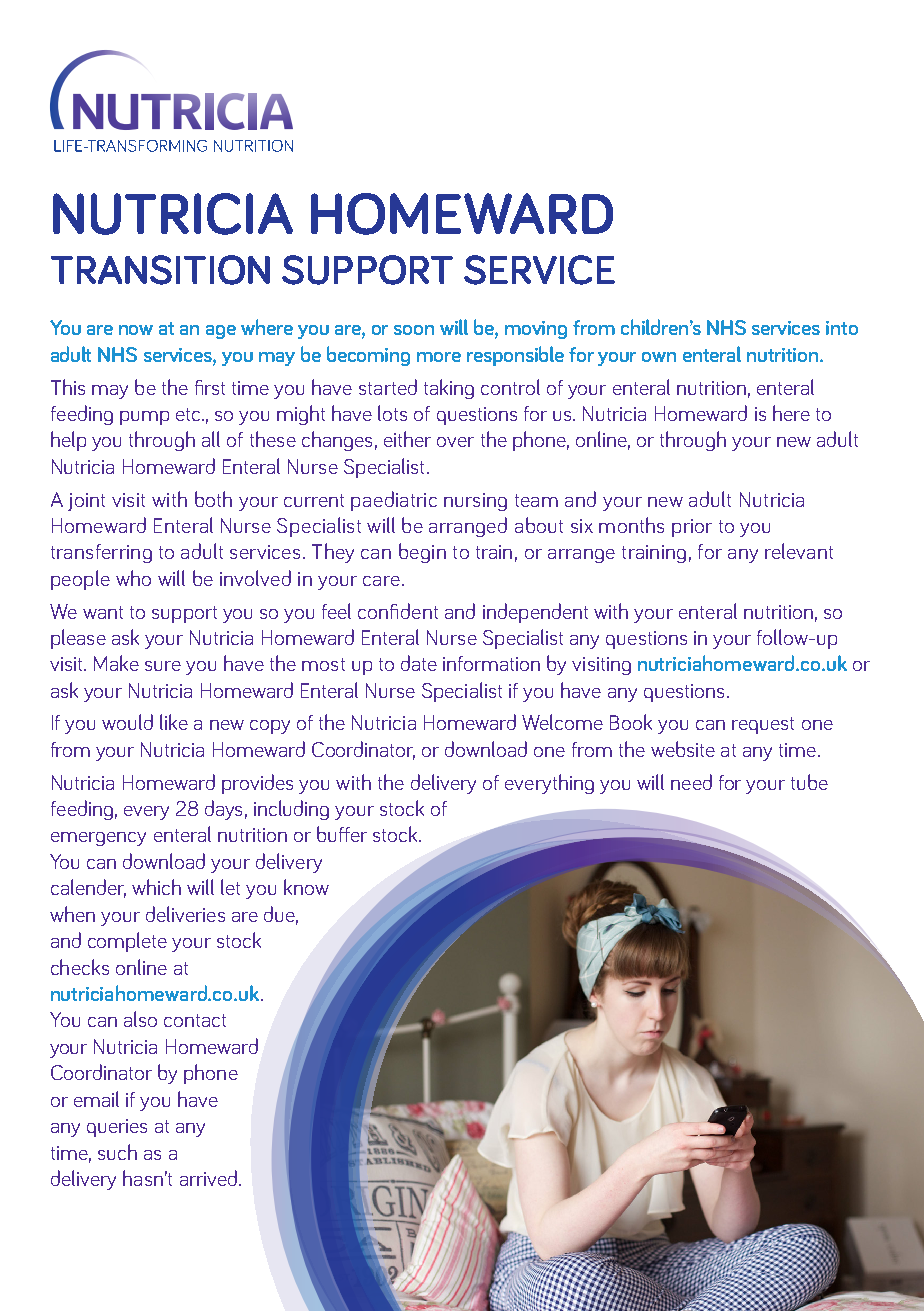 The height and width of the document is (1311, 924). Describe the element at coordinates (799, 551) in the document. I see `relevant` at that location.
